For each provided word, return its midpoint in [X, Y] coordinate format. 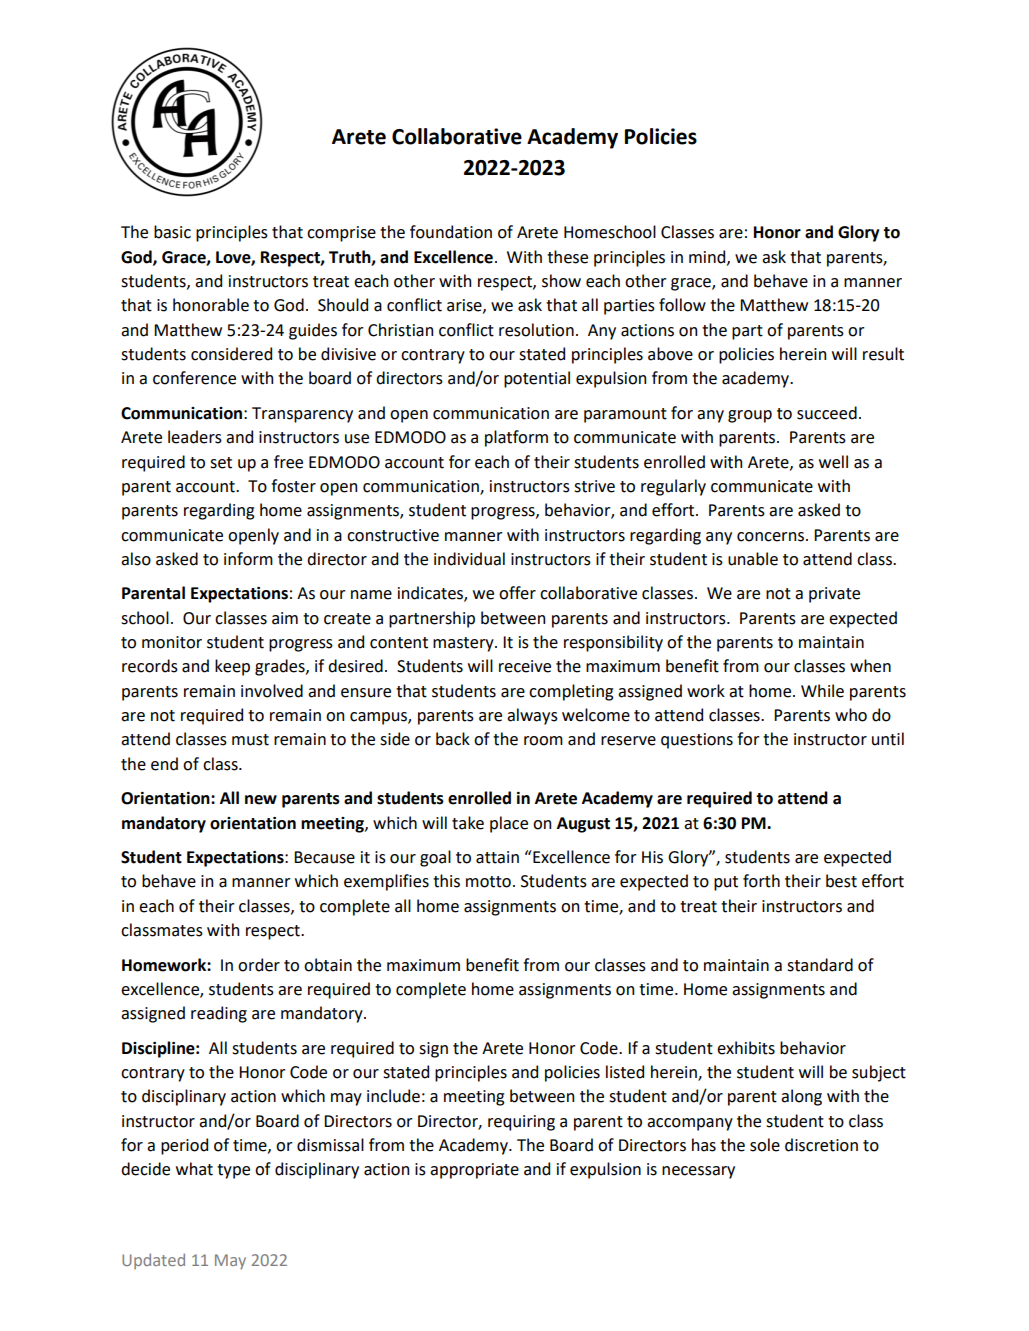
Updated [153, 1261]
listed [625, 1072]
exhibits [746, 1048]
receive [525, 666]
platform [516, 438]
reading [219, 1014]
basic [172, 232]
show [561, 281]
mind [708, 257]
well [833, 462]
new [261, 800]
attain [497, 857]
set [221, 463]
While [822, 691]
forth [761, 881]
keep [232, 667]
